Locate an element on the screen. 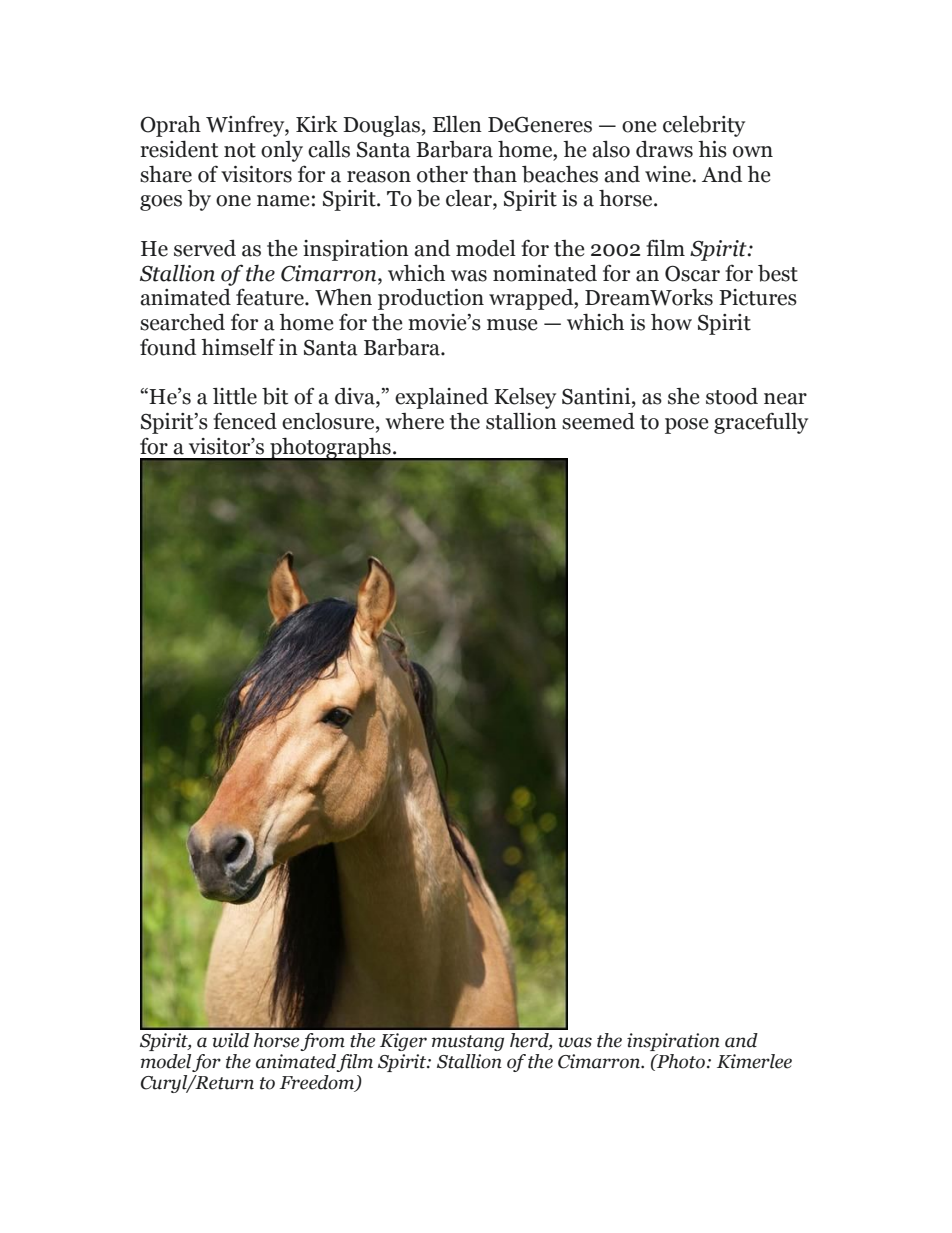 This screenshot has height=1233, width=952. fenced is located at coordinates (245, 421).
